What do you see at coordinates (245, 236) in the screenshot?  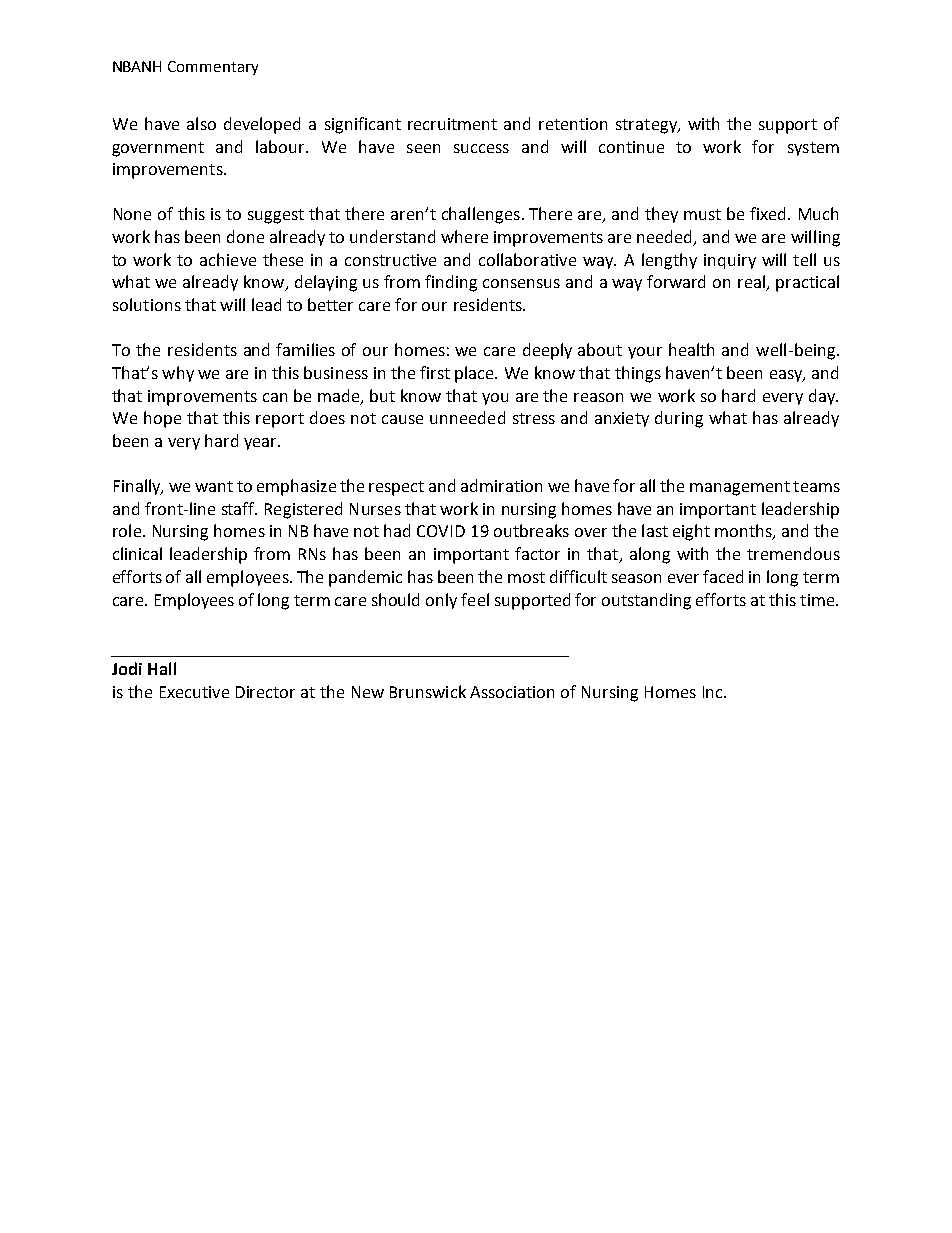 I see `done` at bounding box center [245, 236].
